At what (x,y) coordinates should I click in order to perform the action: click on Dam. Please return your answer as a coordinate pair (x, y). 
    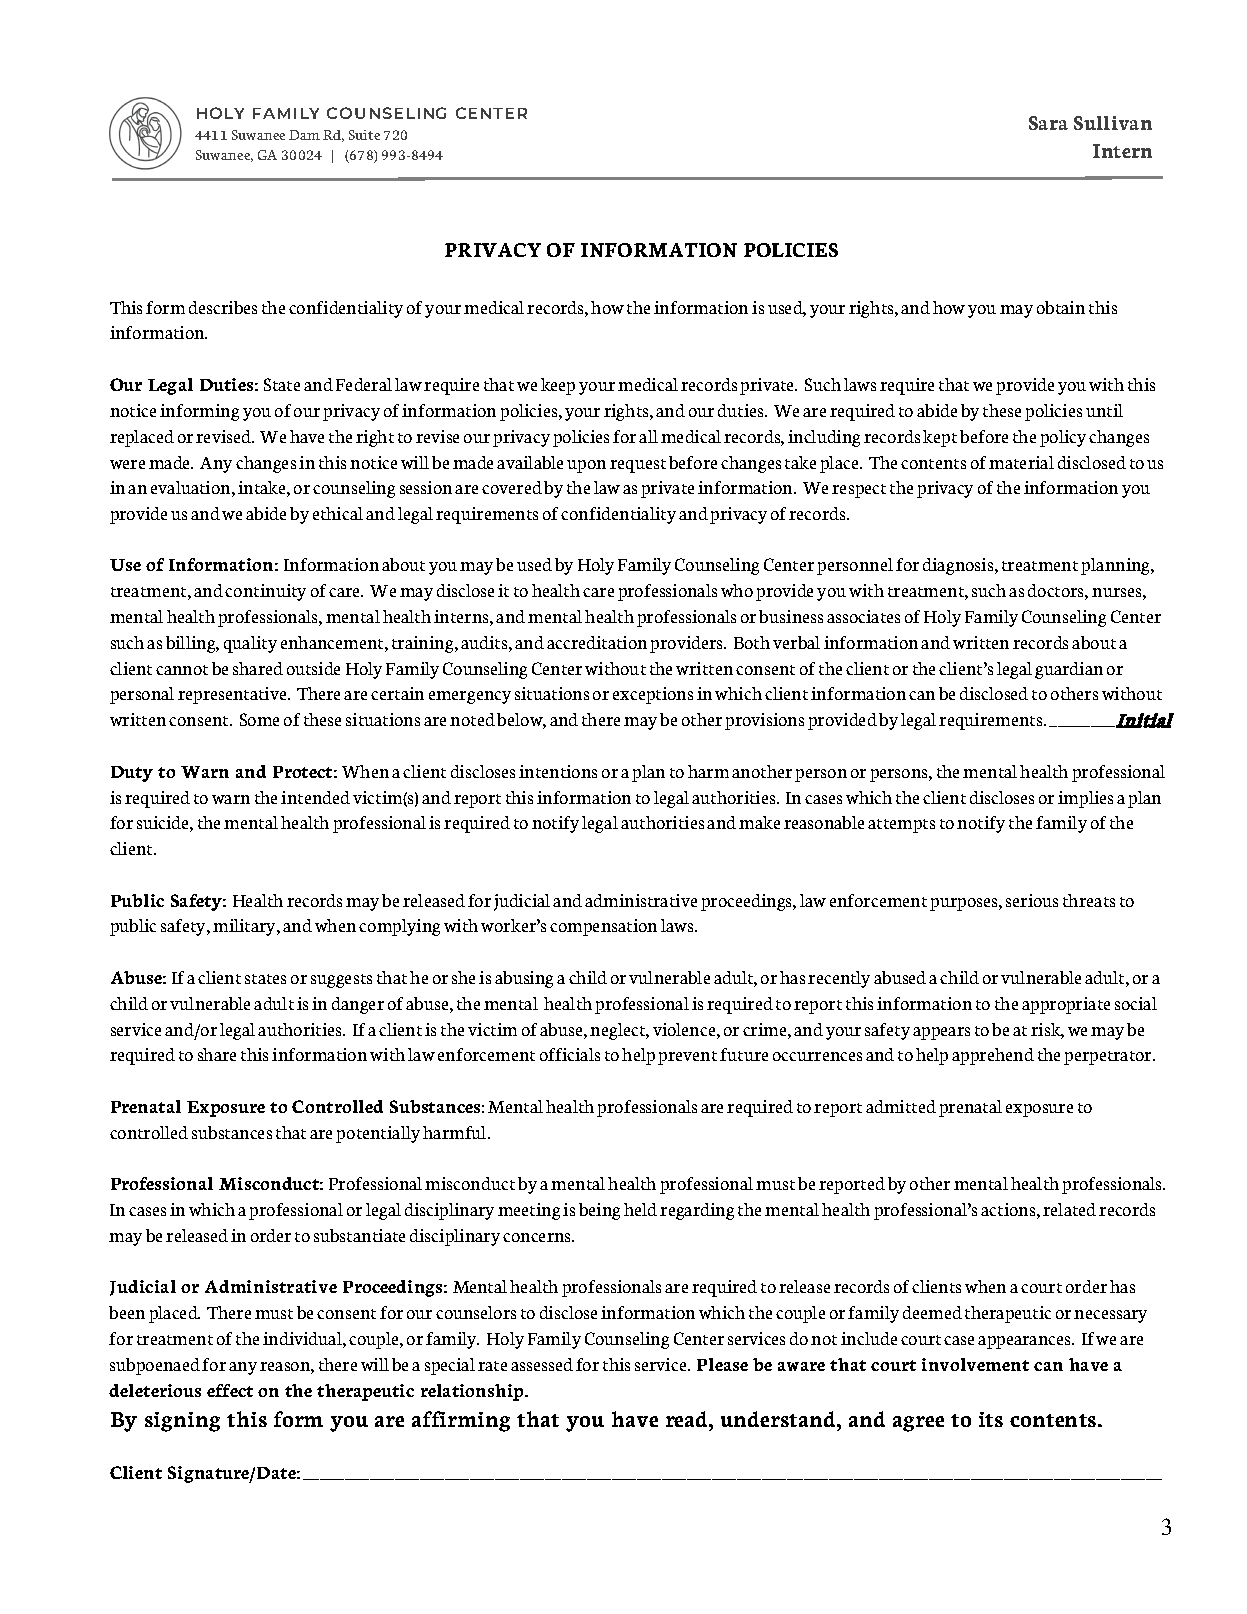
    Looking at the image, I should click on (304, 135).
